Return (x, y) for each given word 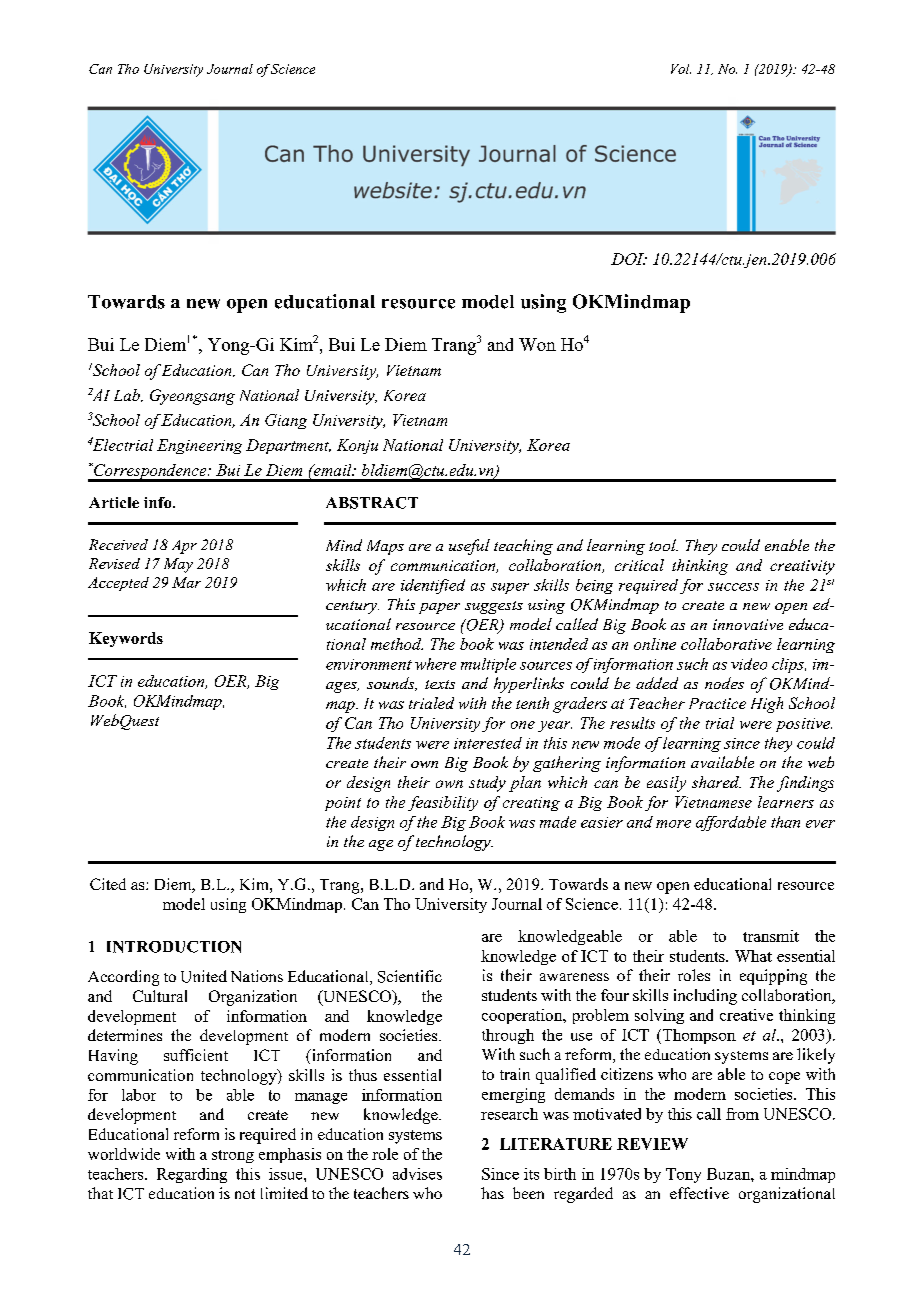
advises (417, 1174)
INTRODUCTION (174, 947)
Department (288, 446)
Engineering (199, 446)
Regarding (192, 1175)
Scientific (410, 976)
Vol (681, 69)
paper (439, 608)
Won (537, 344)
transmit (771, 936)
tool (663, 545)
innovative (748, 624)
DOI (628, 259)
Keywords (126, 639)
